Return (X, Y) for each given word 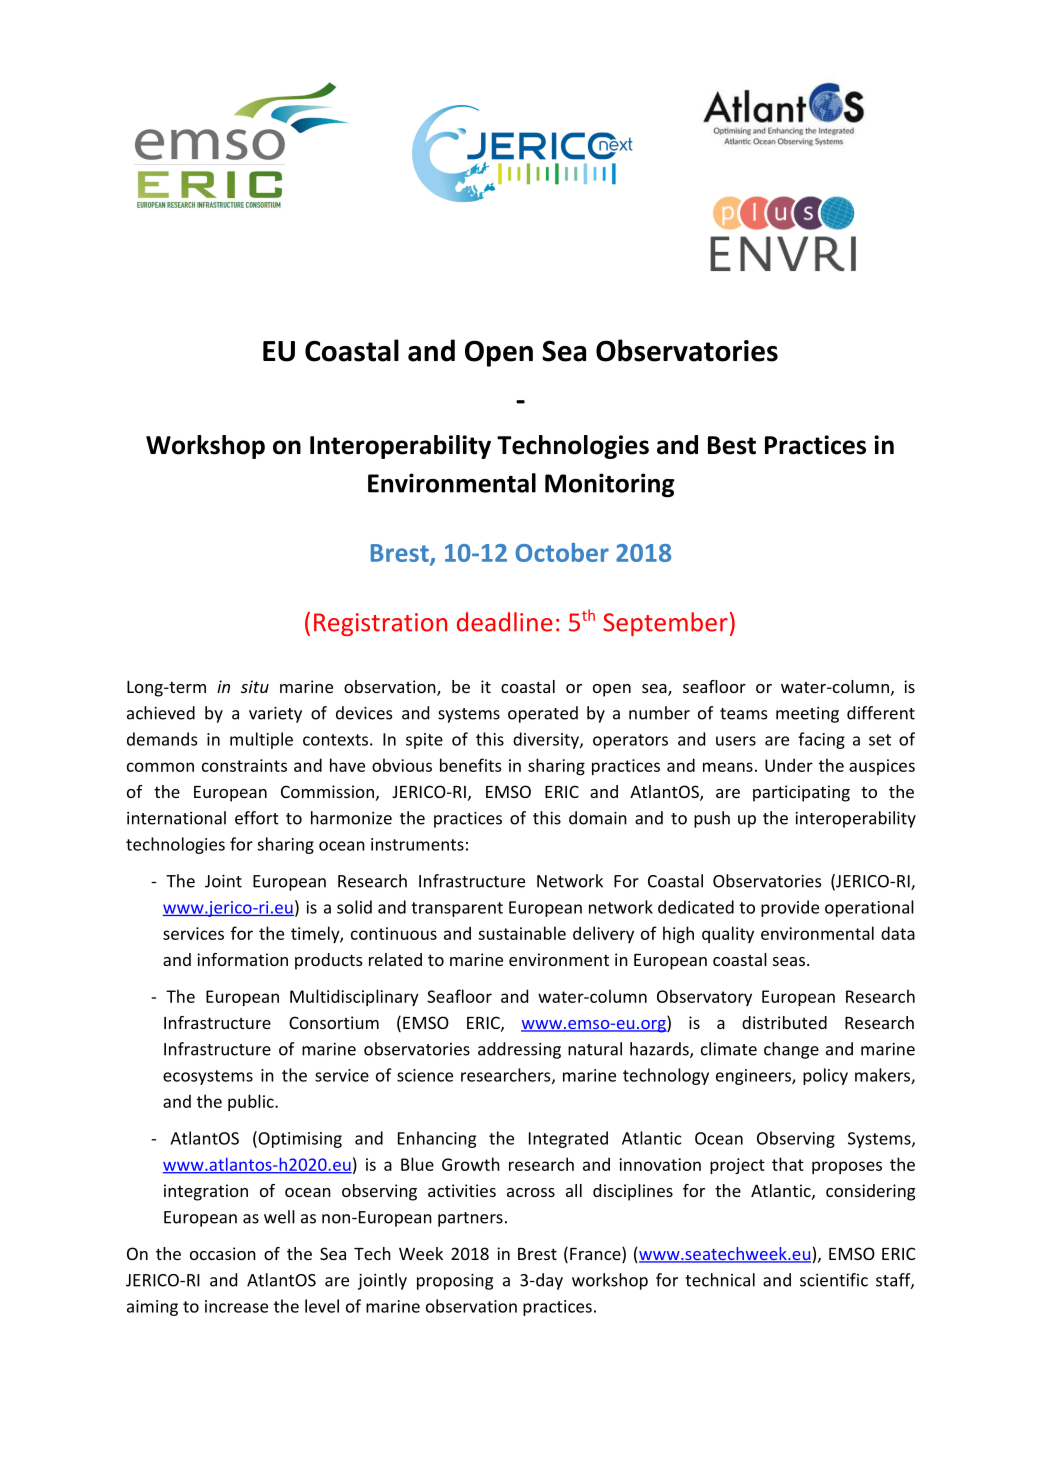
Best (732, 445)
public (252, 1102)
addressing (519, 1050)
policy (825, 1076)
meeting (807, 715)
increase (236, 1306)
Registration (380, 624)
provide (790, 908)
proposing (455, 1282)
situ (255, 686)
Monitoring (610, 485)
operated (543, 714)
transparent (457, 909)
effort (257, 818)
